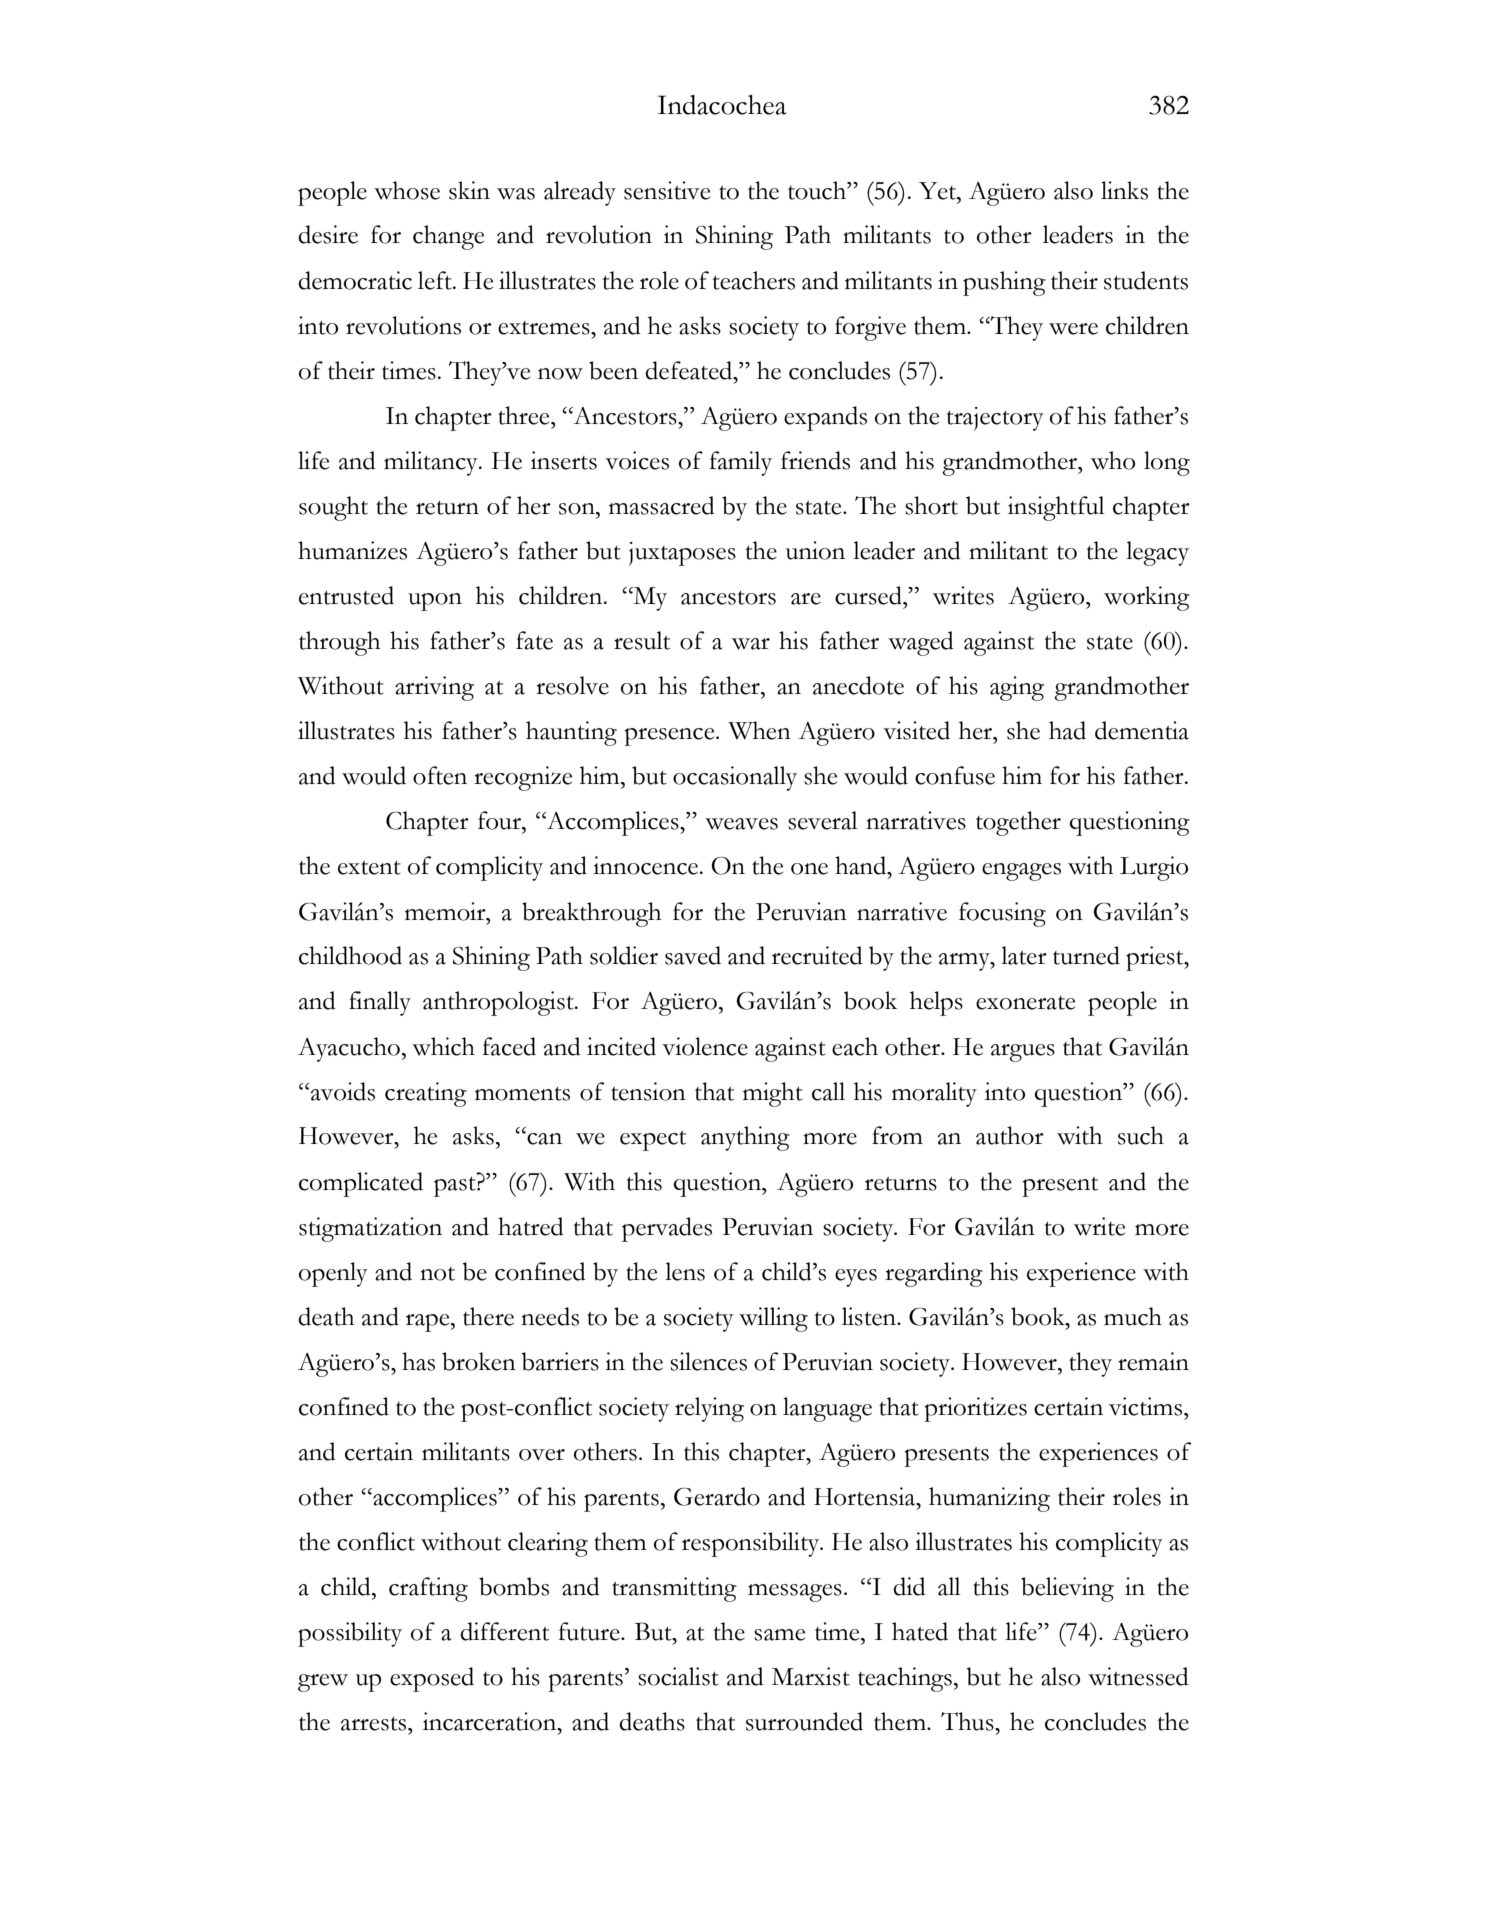 The image size is (1485, 1922). Describe the element at coordinates (667, 190) in the screenshot. I see `sensitive` at that location.
